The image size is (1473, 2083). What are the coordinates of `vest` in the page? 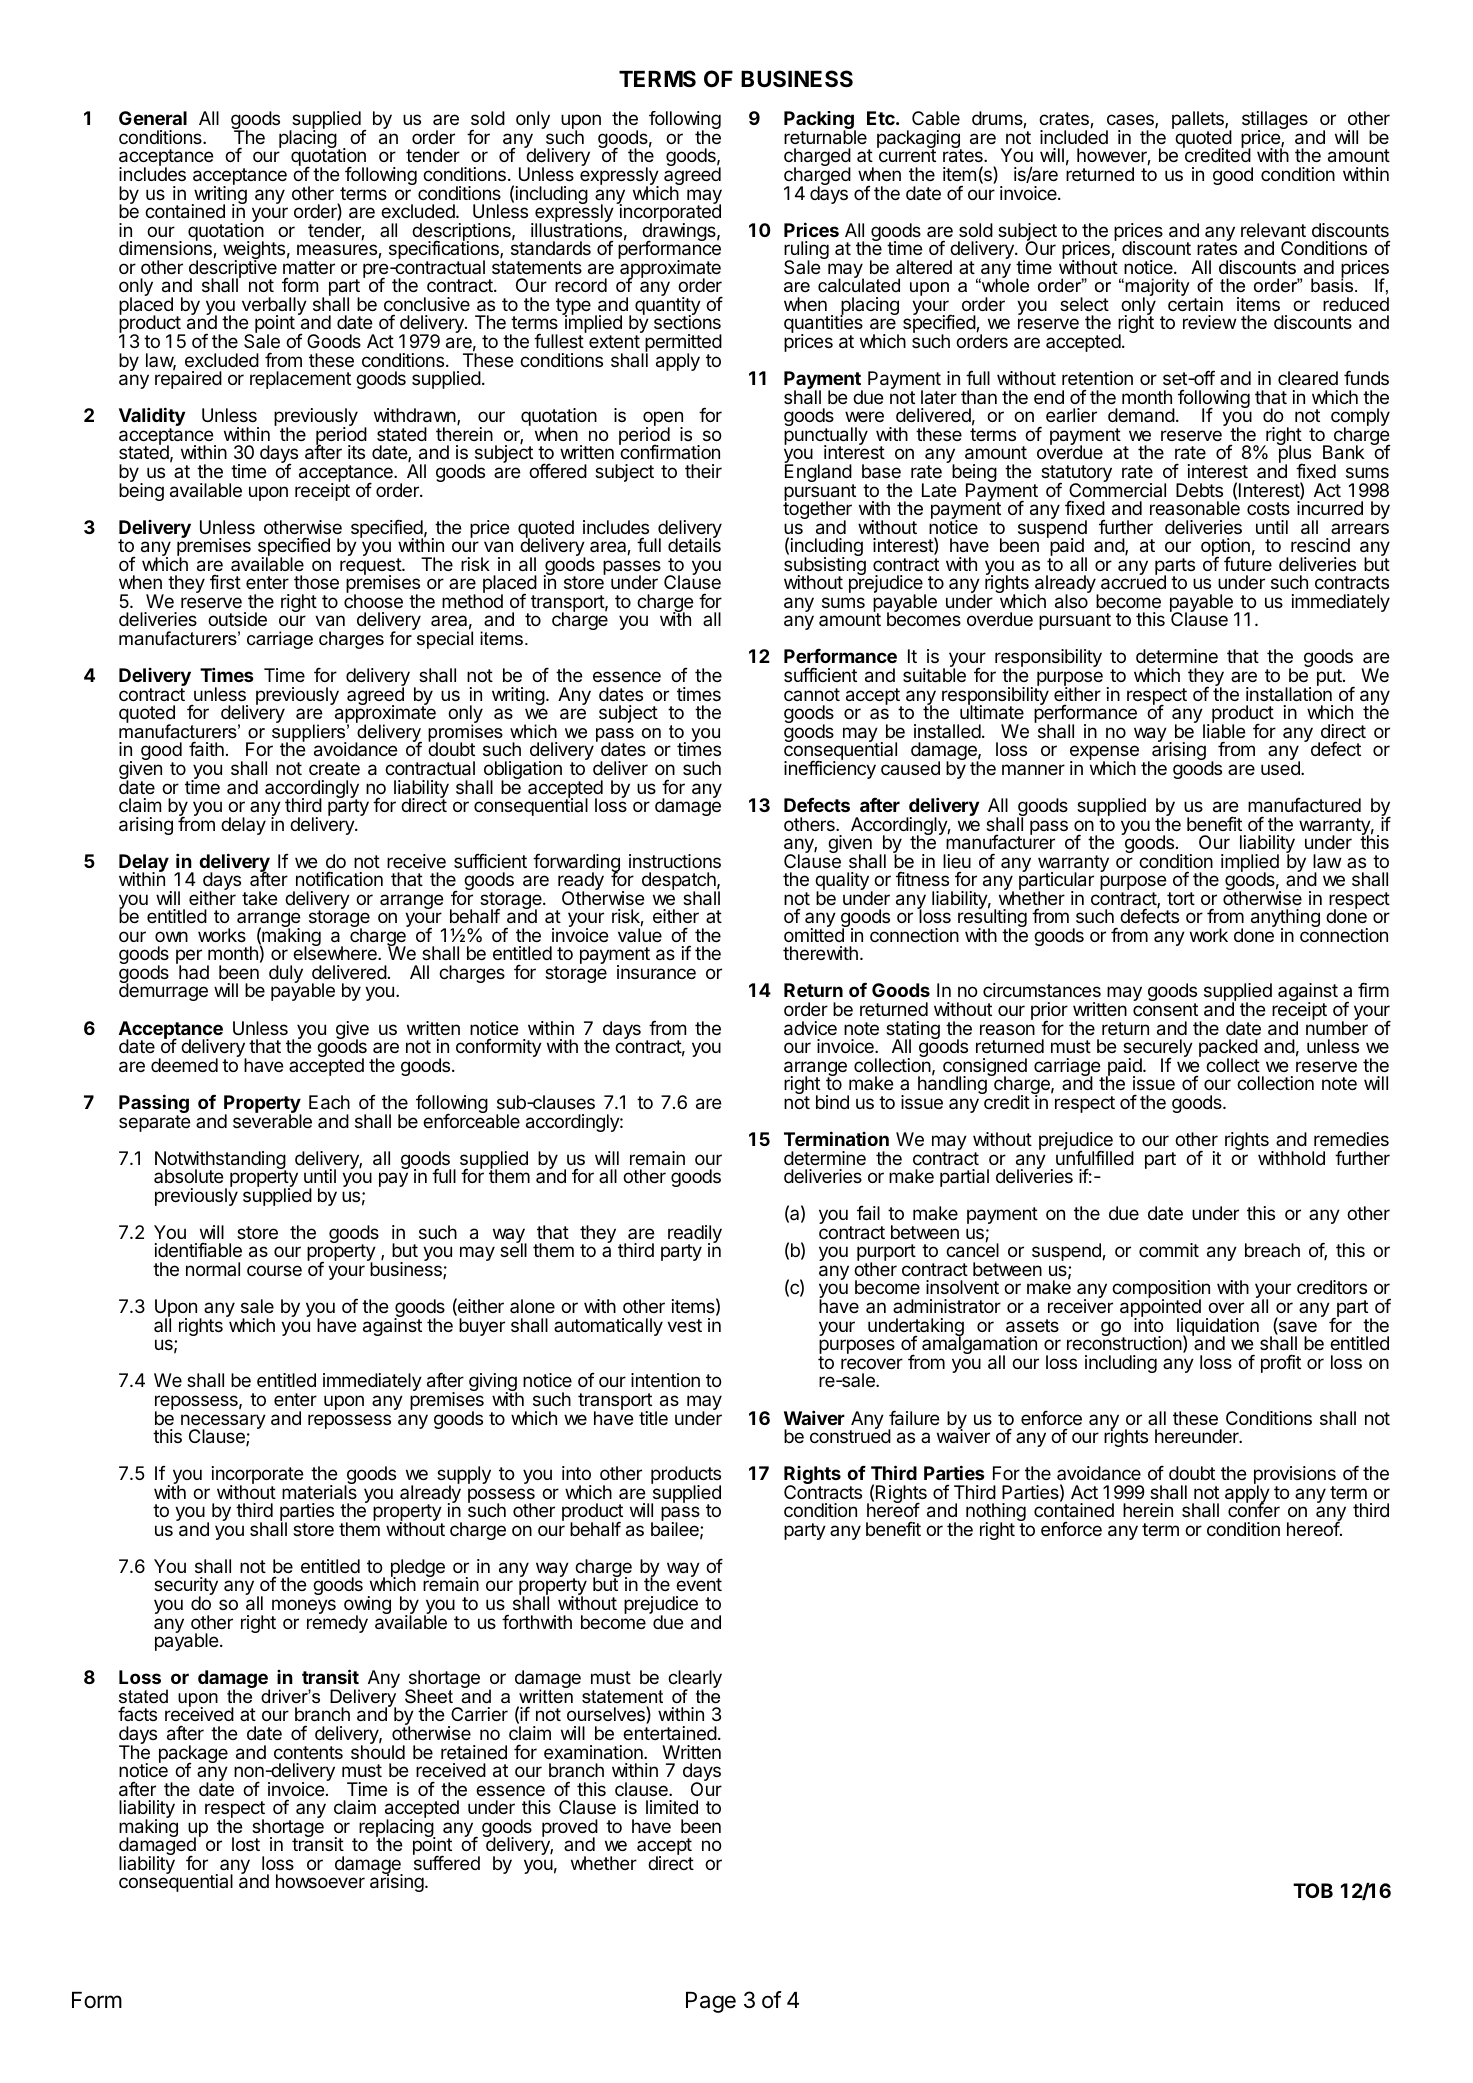 It's located at (684, 1325).
